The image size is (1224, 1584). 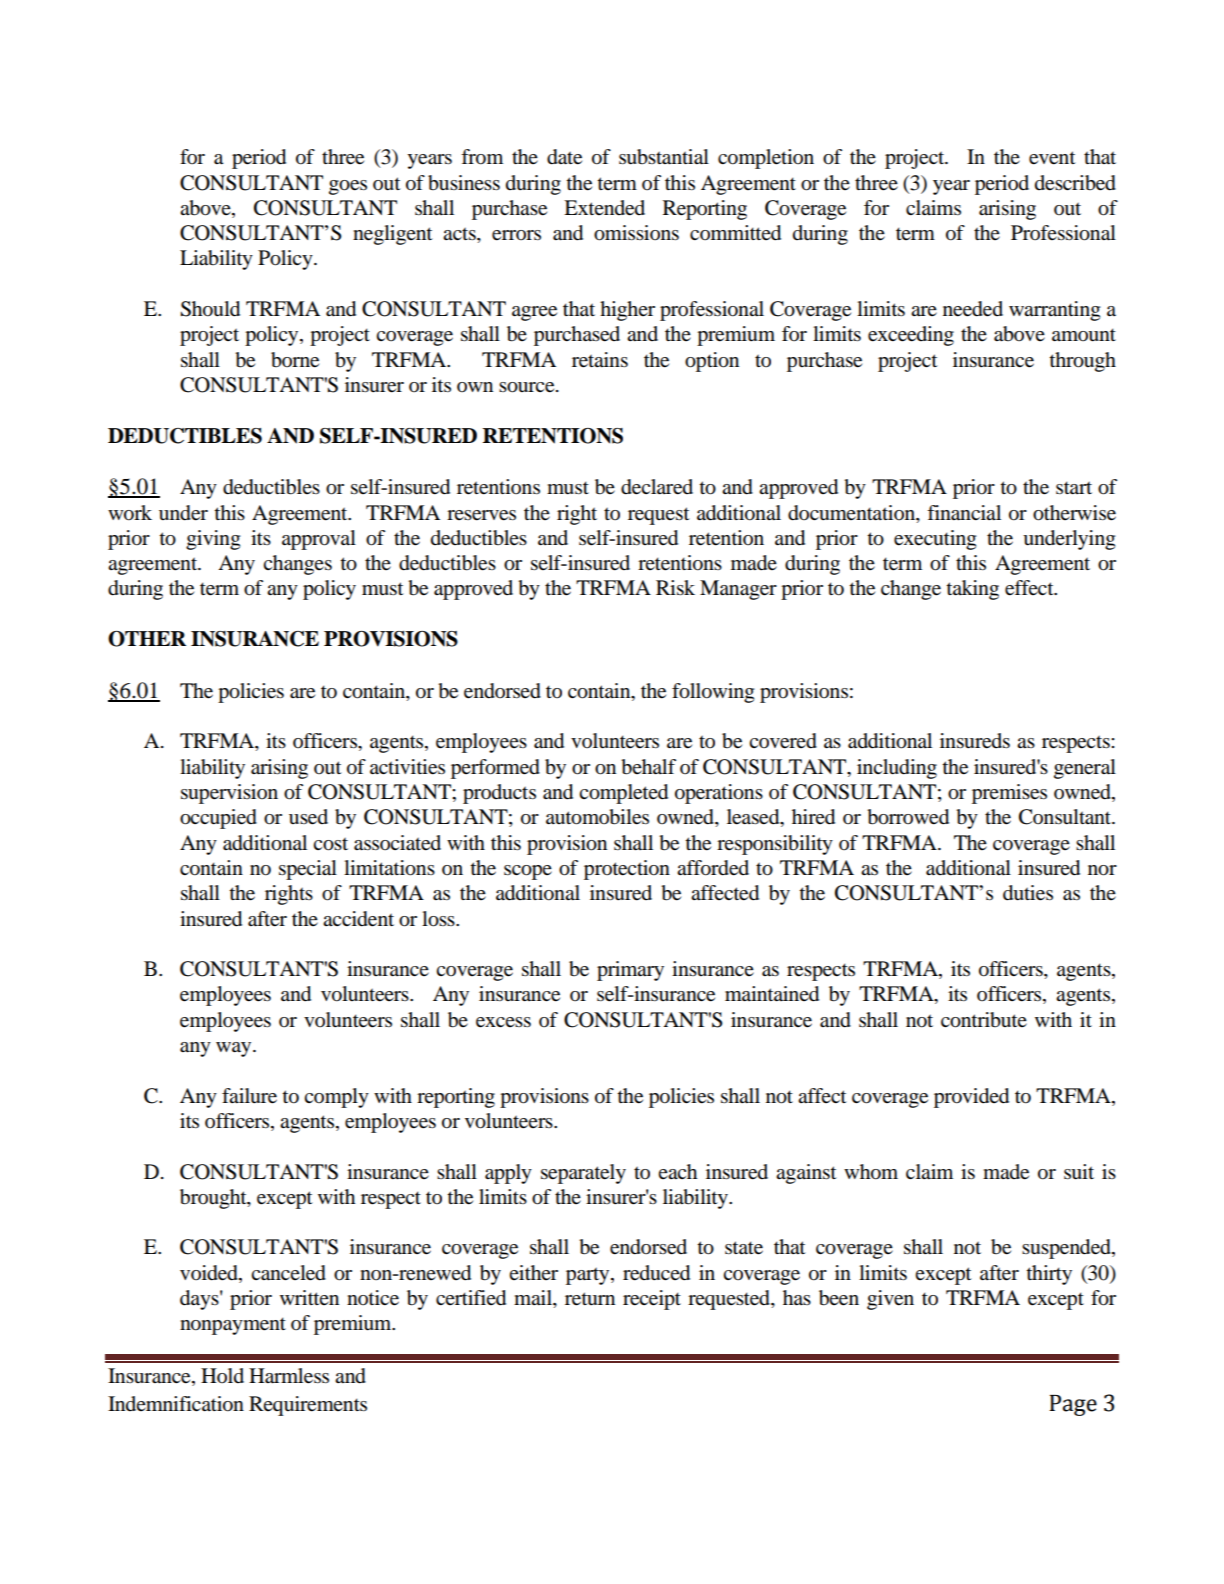 What do you see at coordinates (1073, 1405) in the page?
I see `Page` at bounding box center [1073, 1405].
